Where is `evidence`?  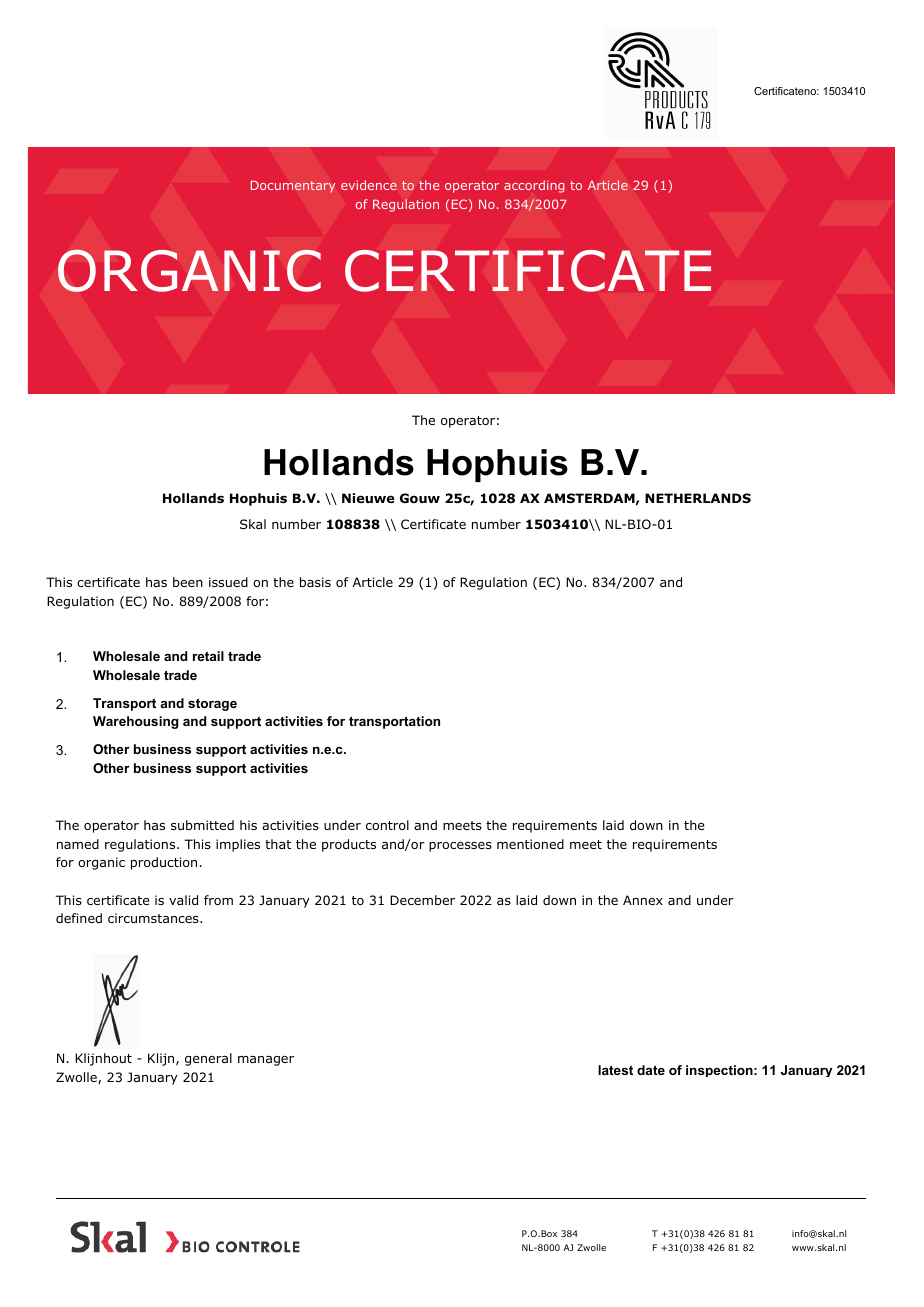 evidence is located at coordinates (369, 185).
